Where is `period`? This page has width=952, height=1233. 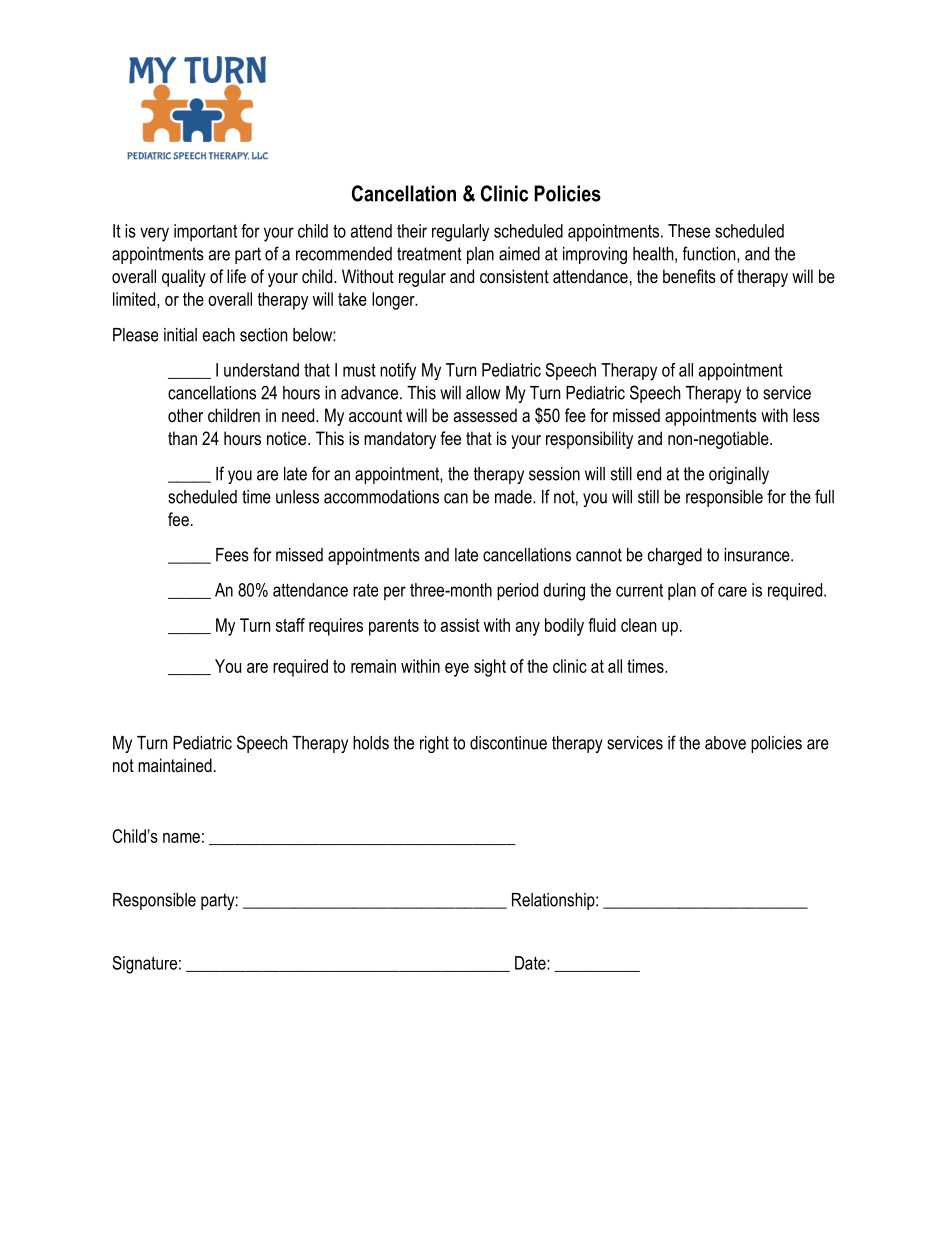
period is located at coordinates (517, 592).
